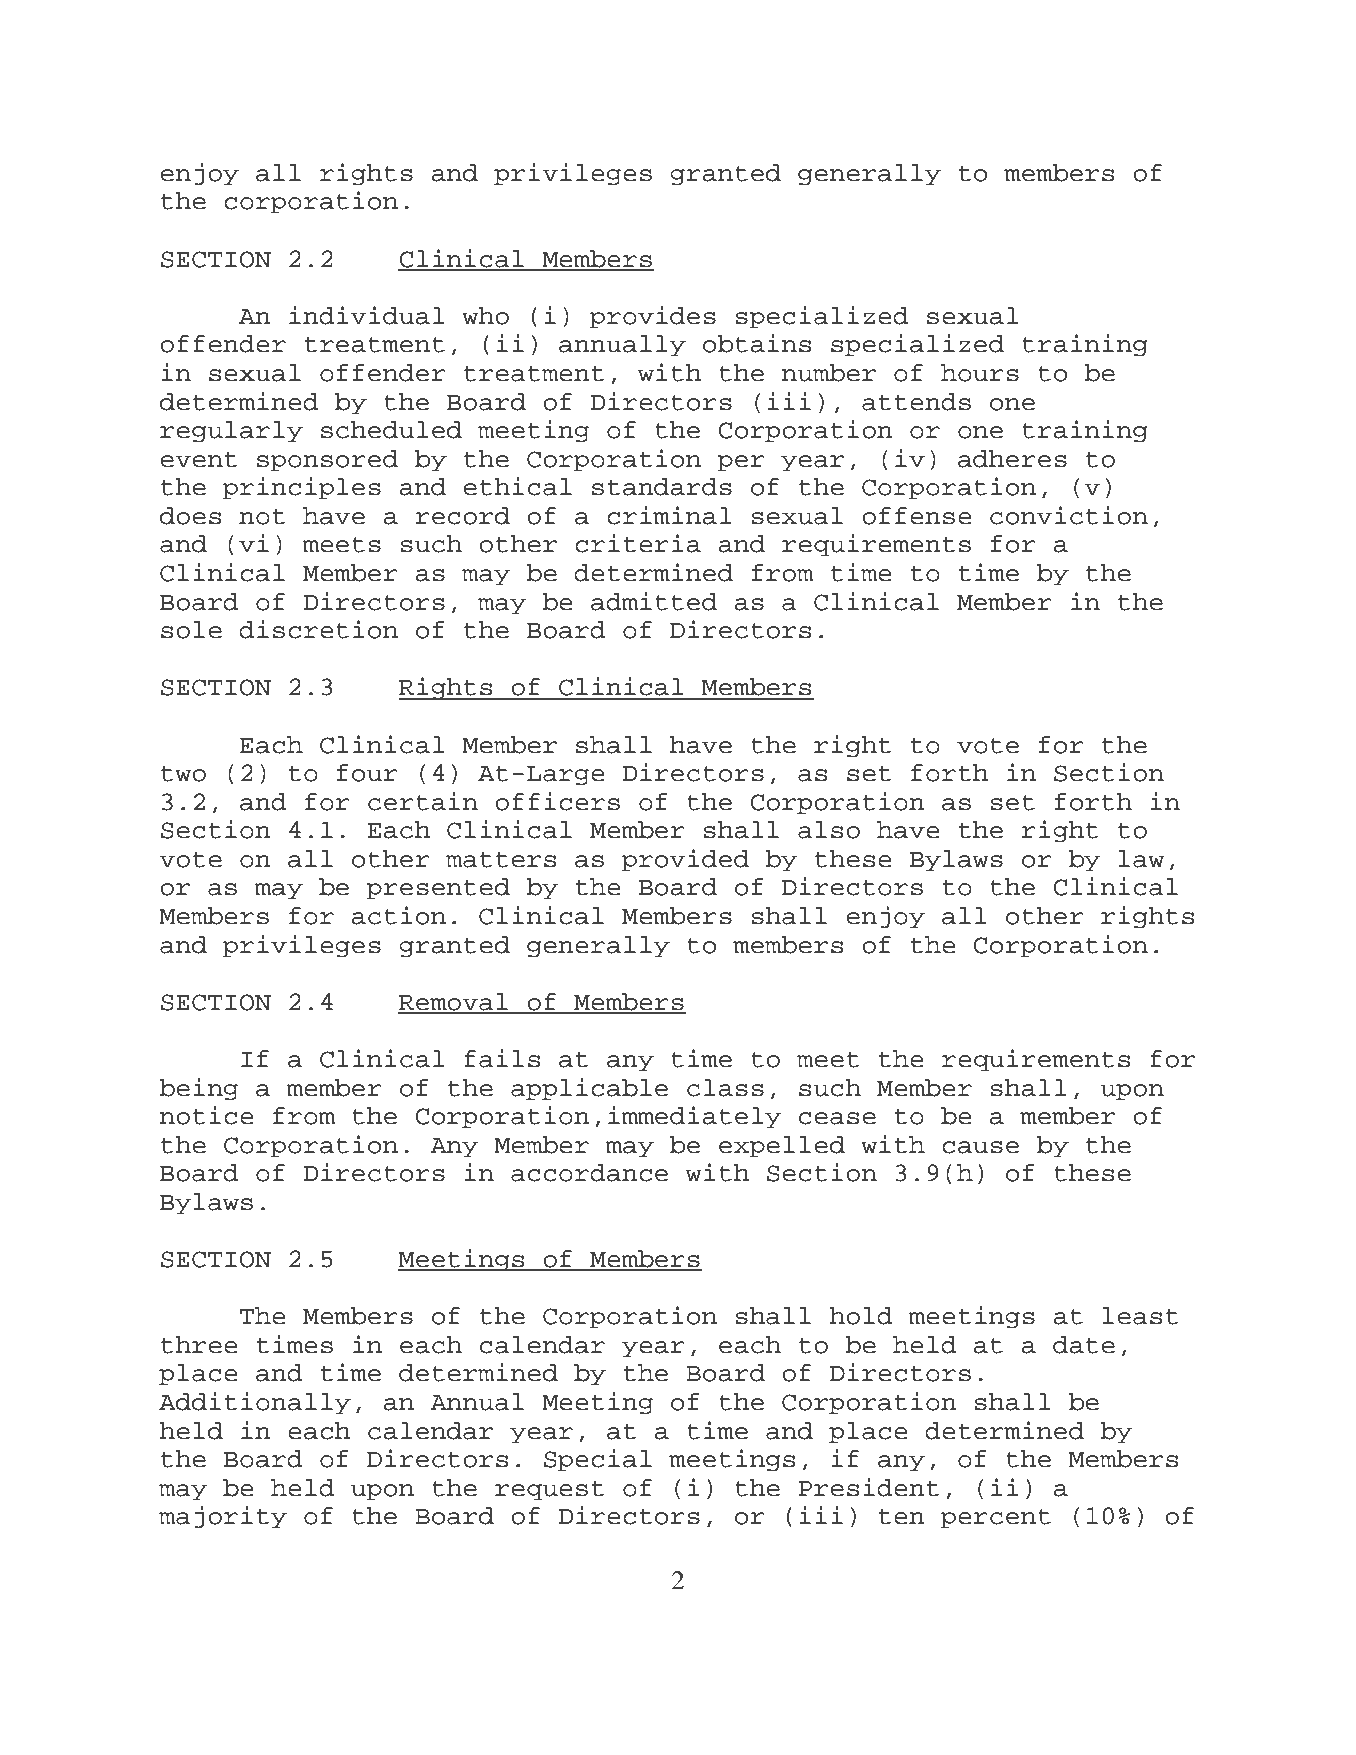 This image has width=1356, height=1755. Describe the element at coordinates (223, 1517) in the image. I see `majority` at that location.
